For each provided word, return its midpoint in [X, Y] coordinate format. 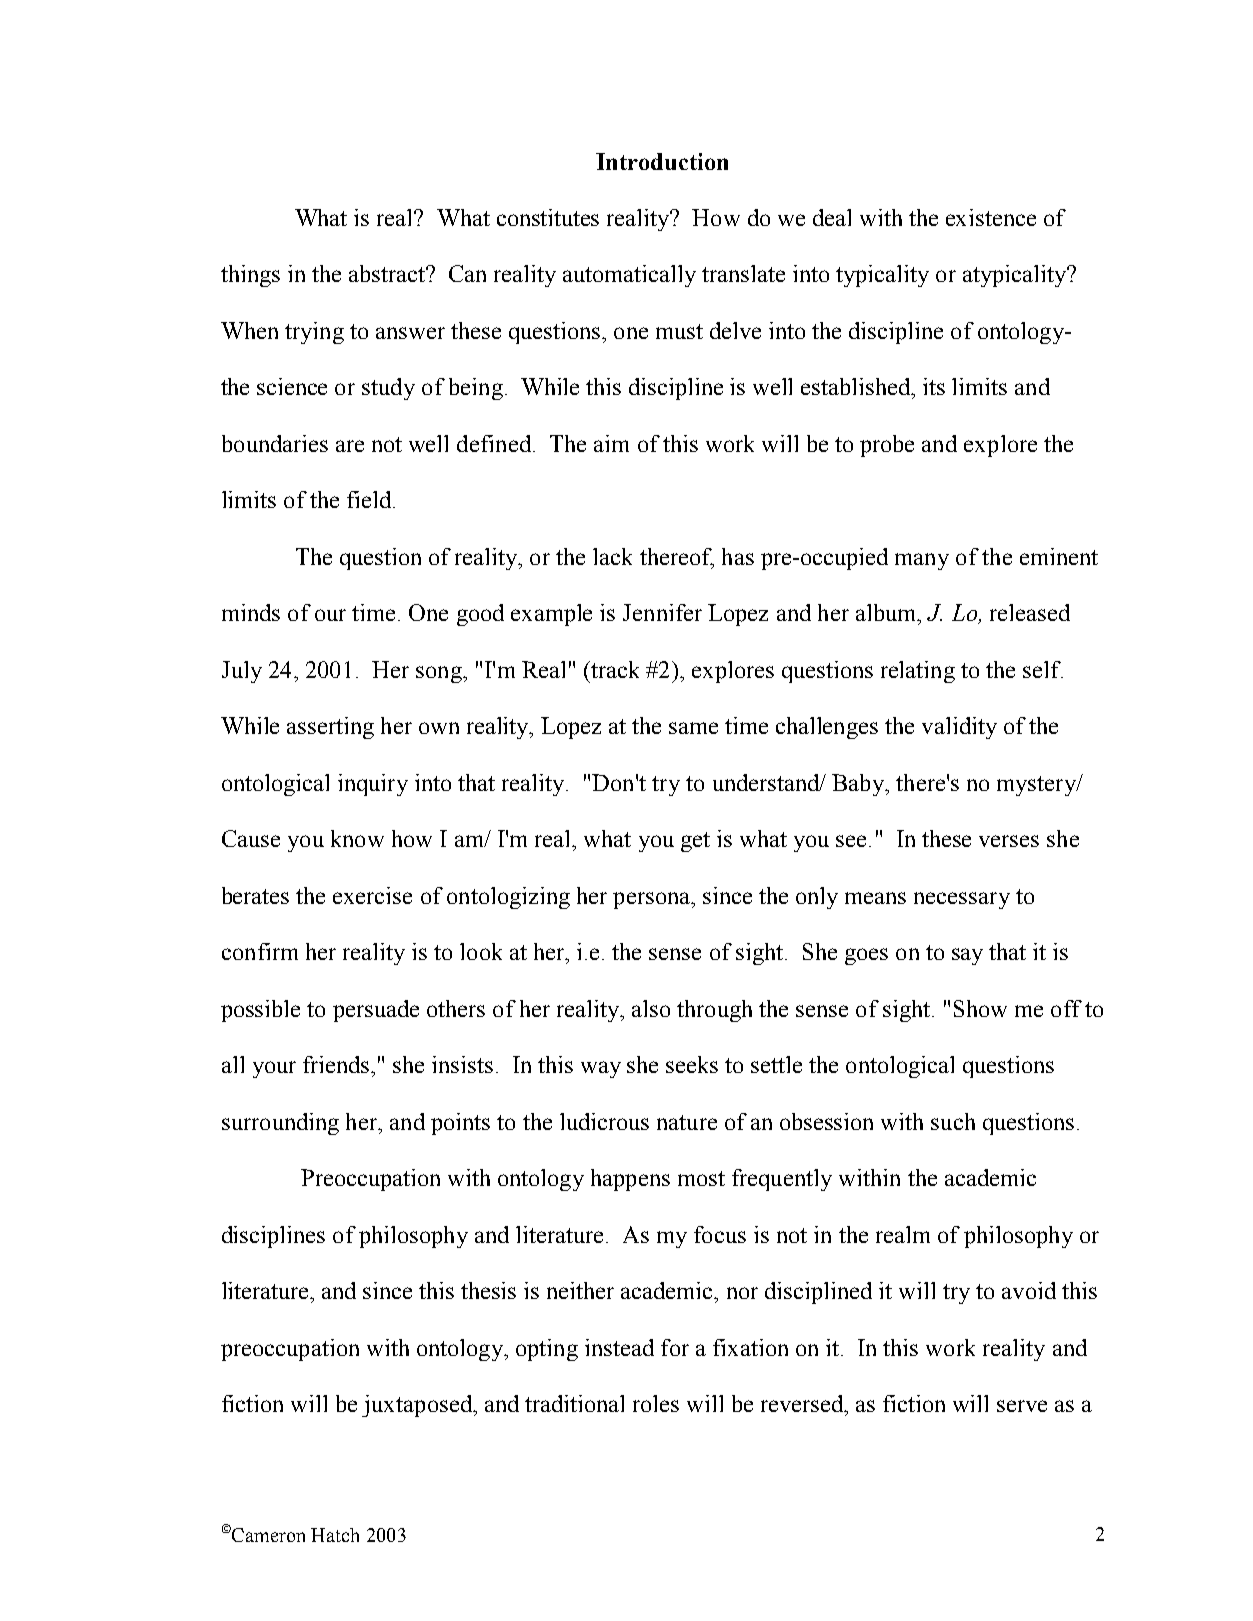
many [922, 561]
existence [991, 217]
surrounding [280, 1124]
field [370, 499]
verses [1009, 841]
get [695, 842]
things [250, 276]
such [953, 1121]
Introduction [662, 161]
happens [630, 1180]
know [357, 838]
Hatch [335, 1535]
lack [612, 556]
